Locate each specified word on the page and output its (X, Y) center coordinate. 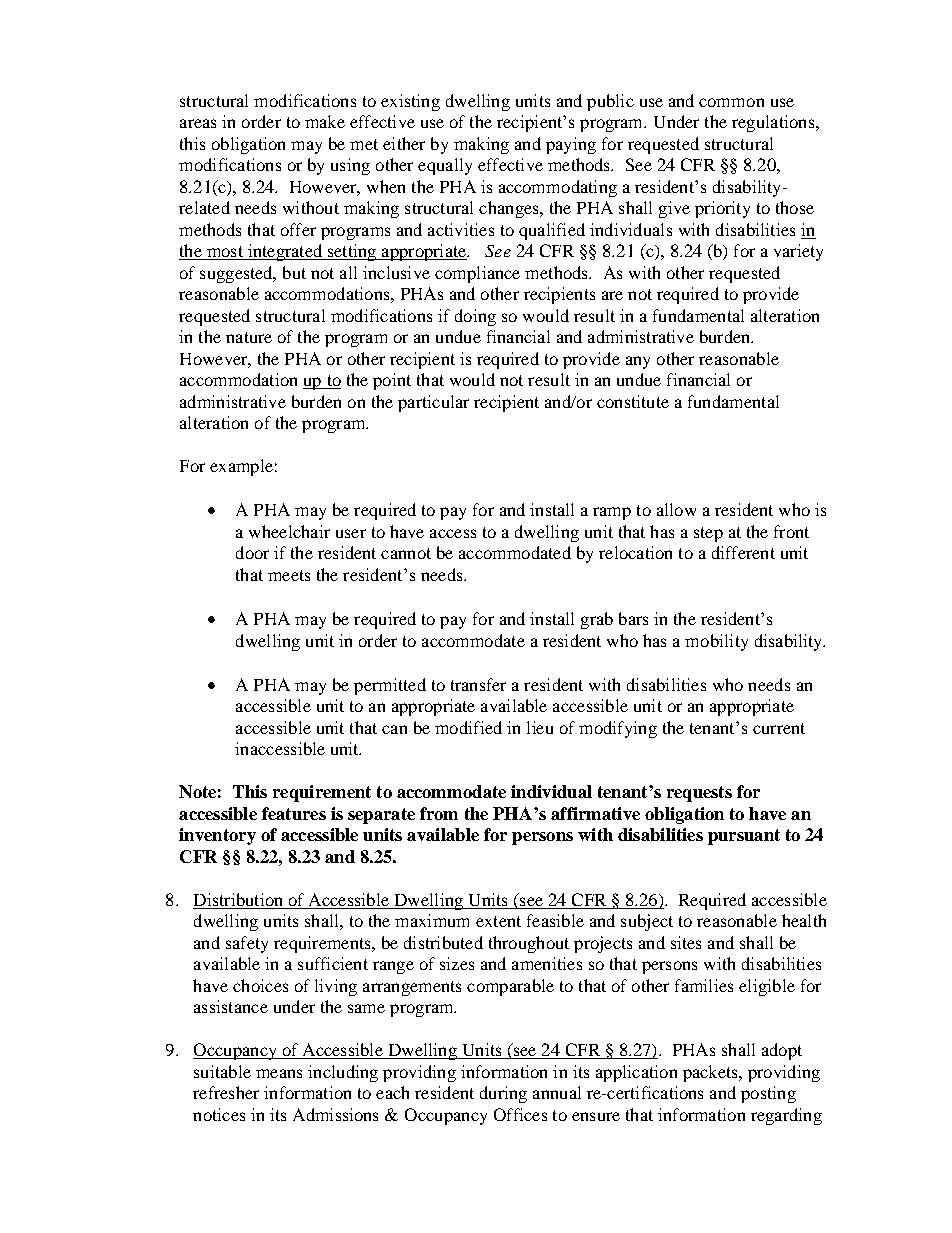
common (731, 102)
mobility (716, 642)
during (503, 1094)
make (325, 121)
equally (445, 166)
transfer (478, 684)
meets (289, 575)
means (279, 1073)
